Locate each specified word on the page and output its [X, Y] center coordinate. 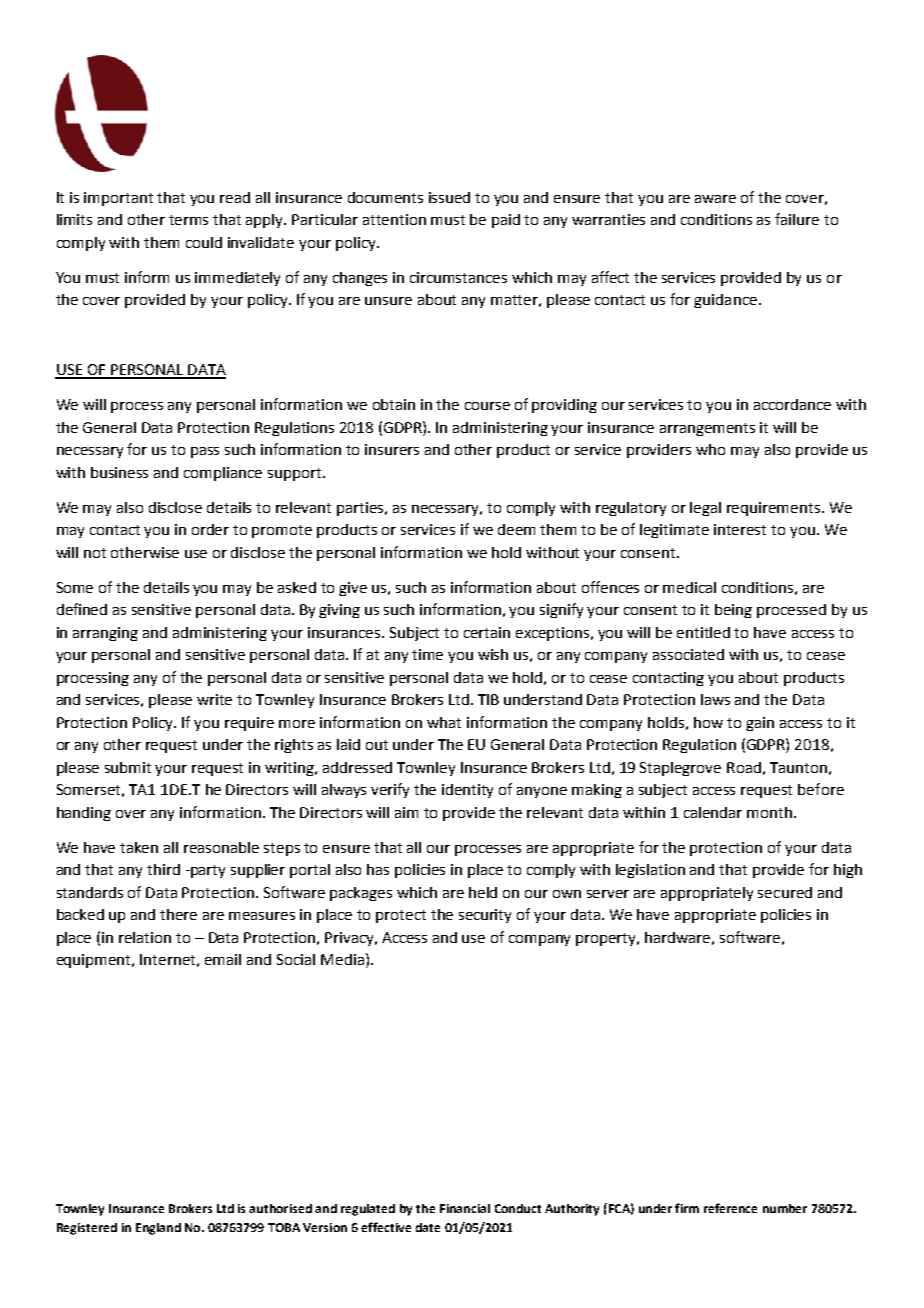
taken [139, 847]
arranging [105, 634]
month [771, 812]
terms [188, 220]
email [223, 959]
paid [506, 221]
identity [467, 791]
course [487, 406]
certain [487, 632]
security [485, 916]
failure [797, 219]
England [158, 1229]
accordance [792, 404]
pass [205, 452]
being [733, 611]
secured [785, 892]
